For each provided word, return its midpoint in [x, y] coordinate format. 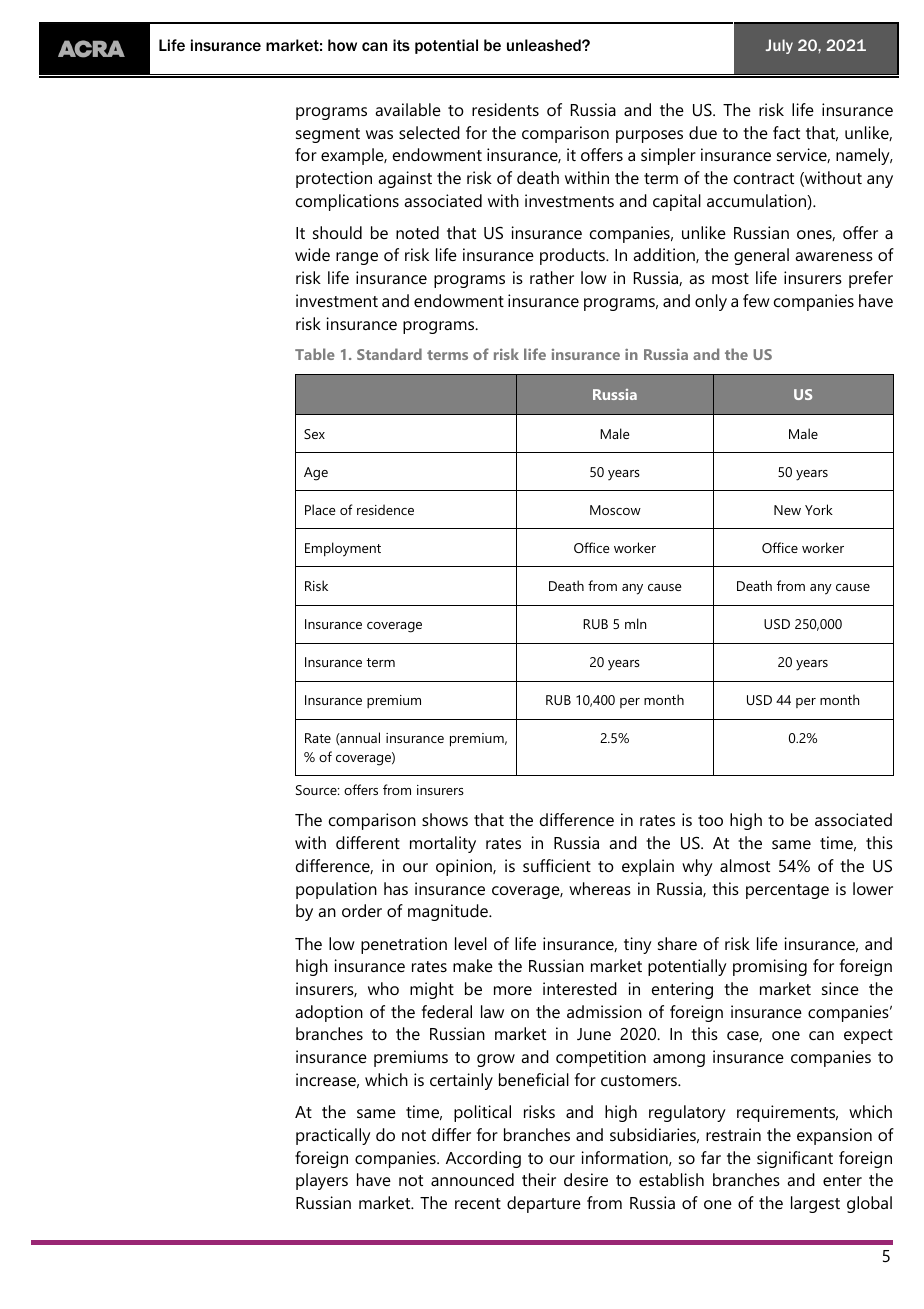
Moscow [615, 510]
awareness [834, 256]
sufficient [557, 865]
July [779, 46]
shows [445, 819]
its [401, 45]
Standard [389, 354]
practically [333, 1136]
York [819, 509]
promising [770, 967]
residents [505, 109]
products [573, 256]
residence [385, 509]
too [710, 820]
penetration [404, 945]
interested [580, 988]
